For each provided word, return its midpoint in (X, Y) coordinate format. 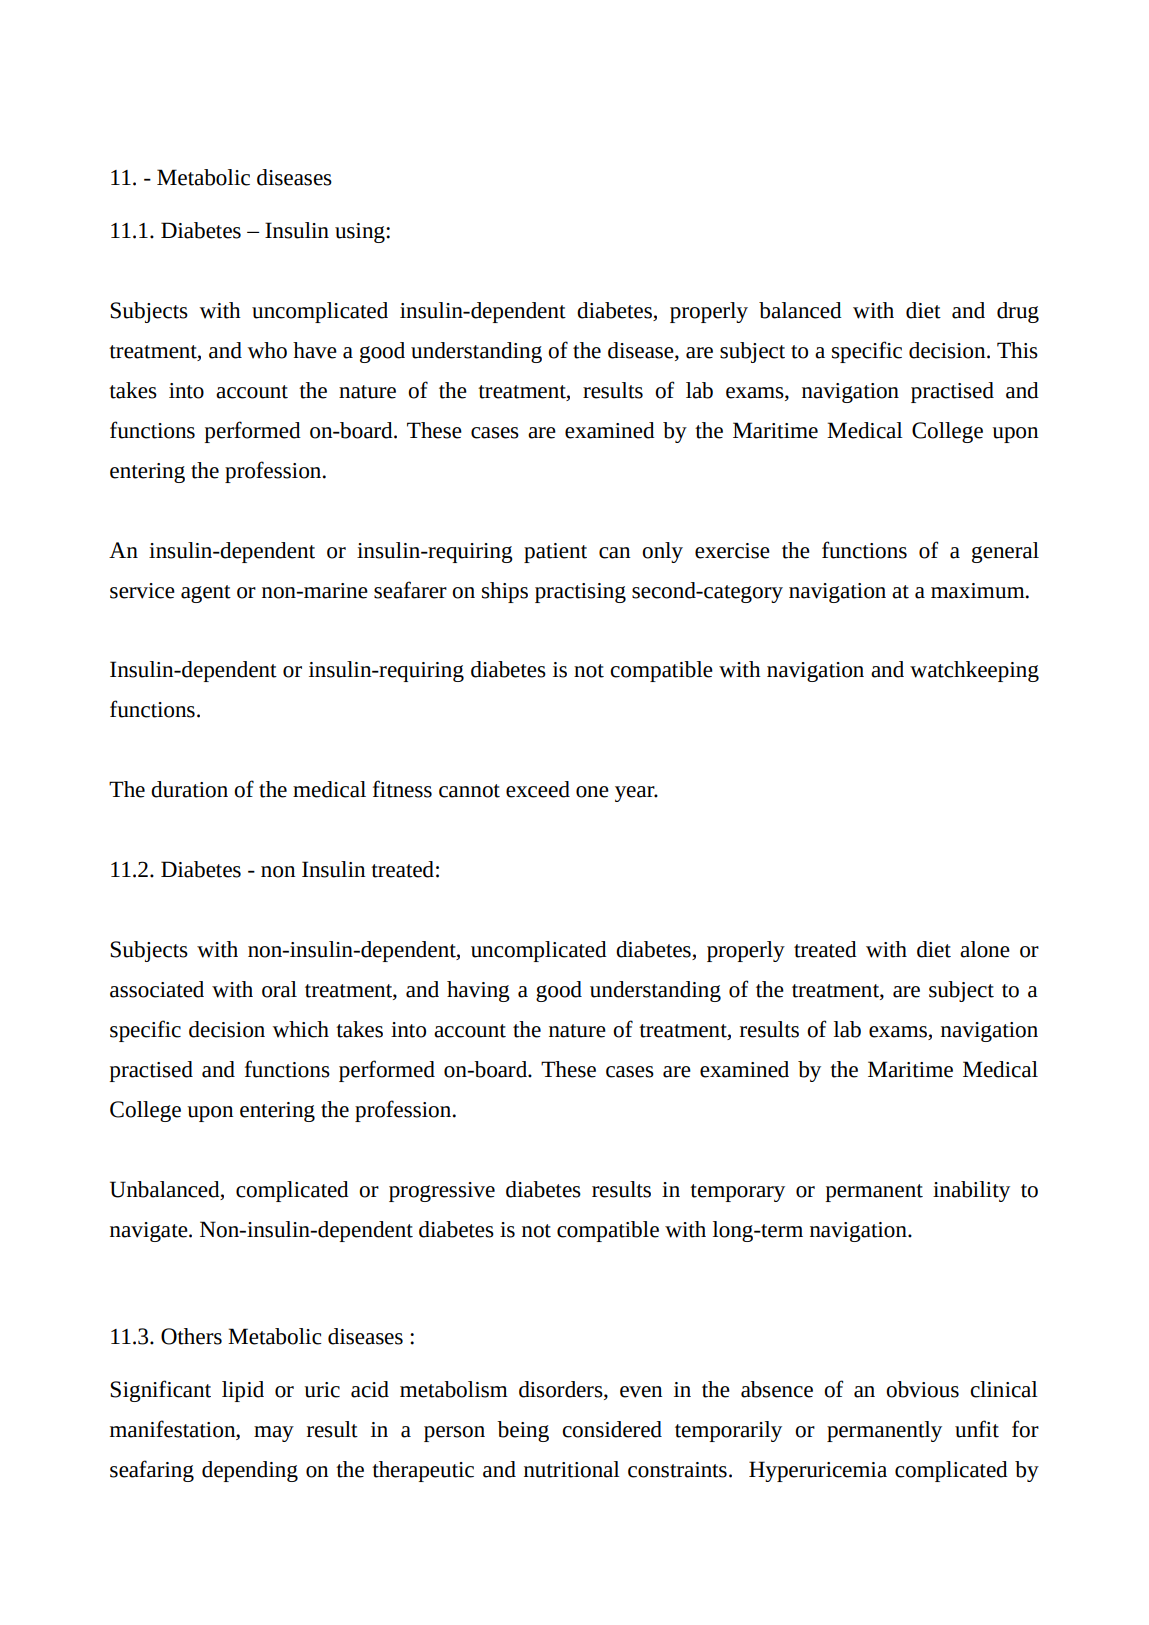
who (267, 350)
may (274, 1434)
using (361, 233)
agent (206, 594)
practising (580, 593)
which (301, 1029)
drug (1018, 312)
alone (985, 949)
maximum (979, 591)
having (478, 991)
